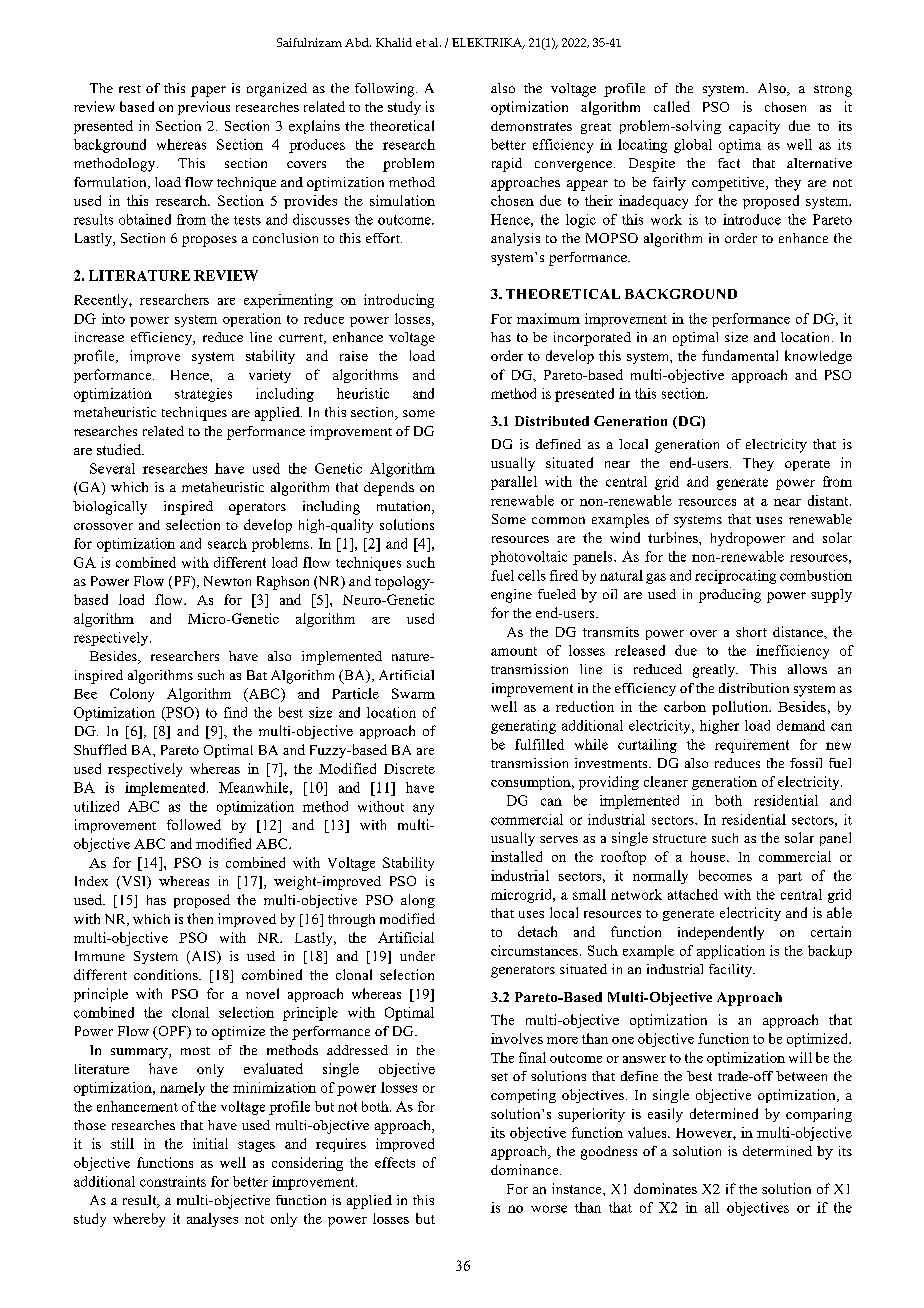  I want to click on following, so click(386, 90).
